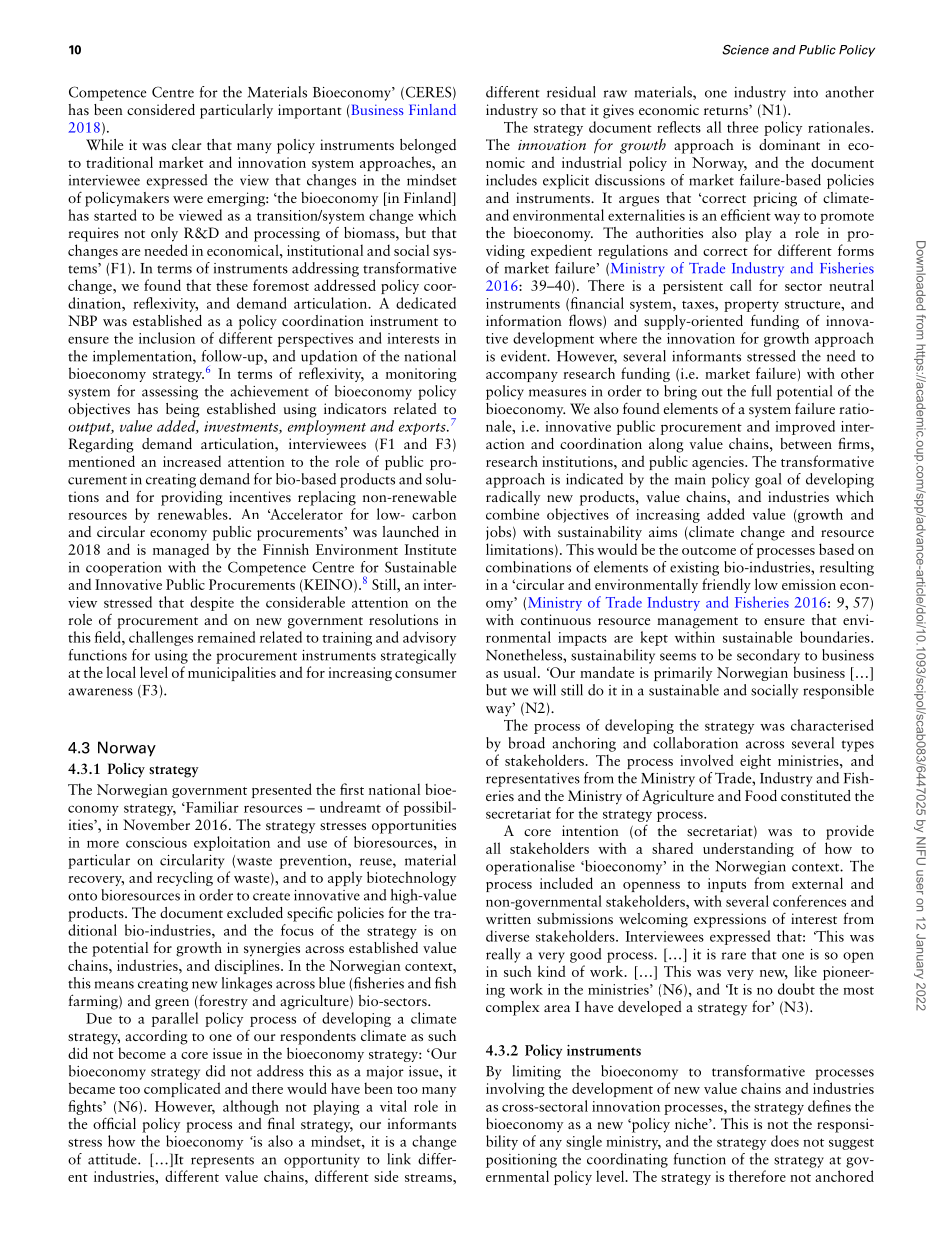 The image size is (952, 1251). I want to click on monitoring, so click(421, 375).
